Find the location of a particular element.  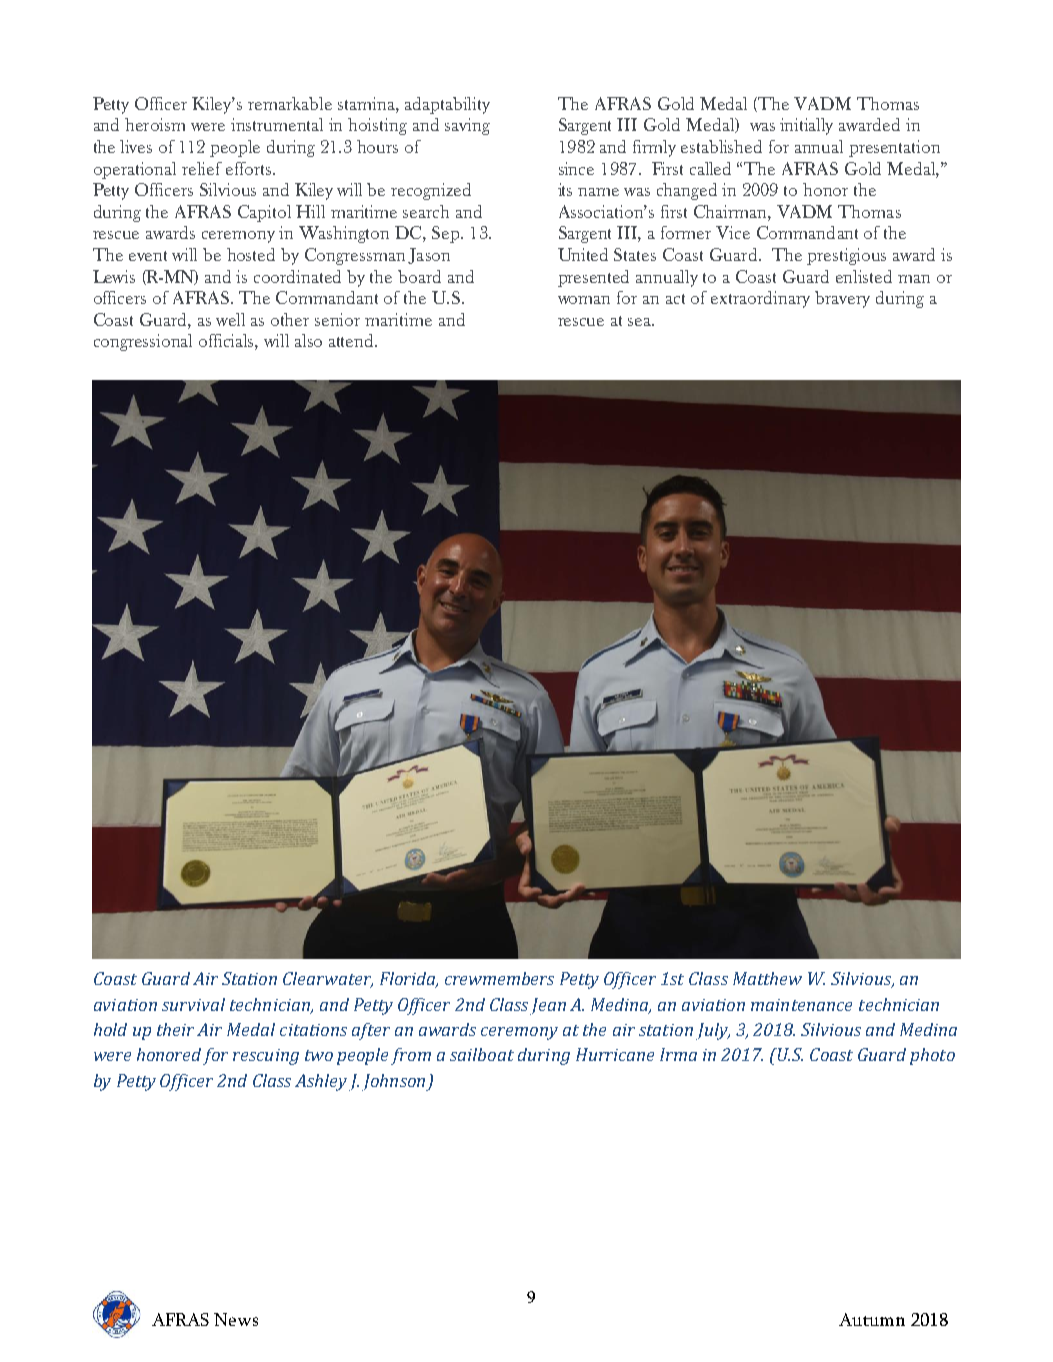

congressional is located at coordinates (143, 342).
